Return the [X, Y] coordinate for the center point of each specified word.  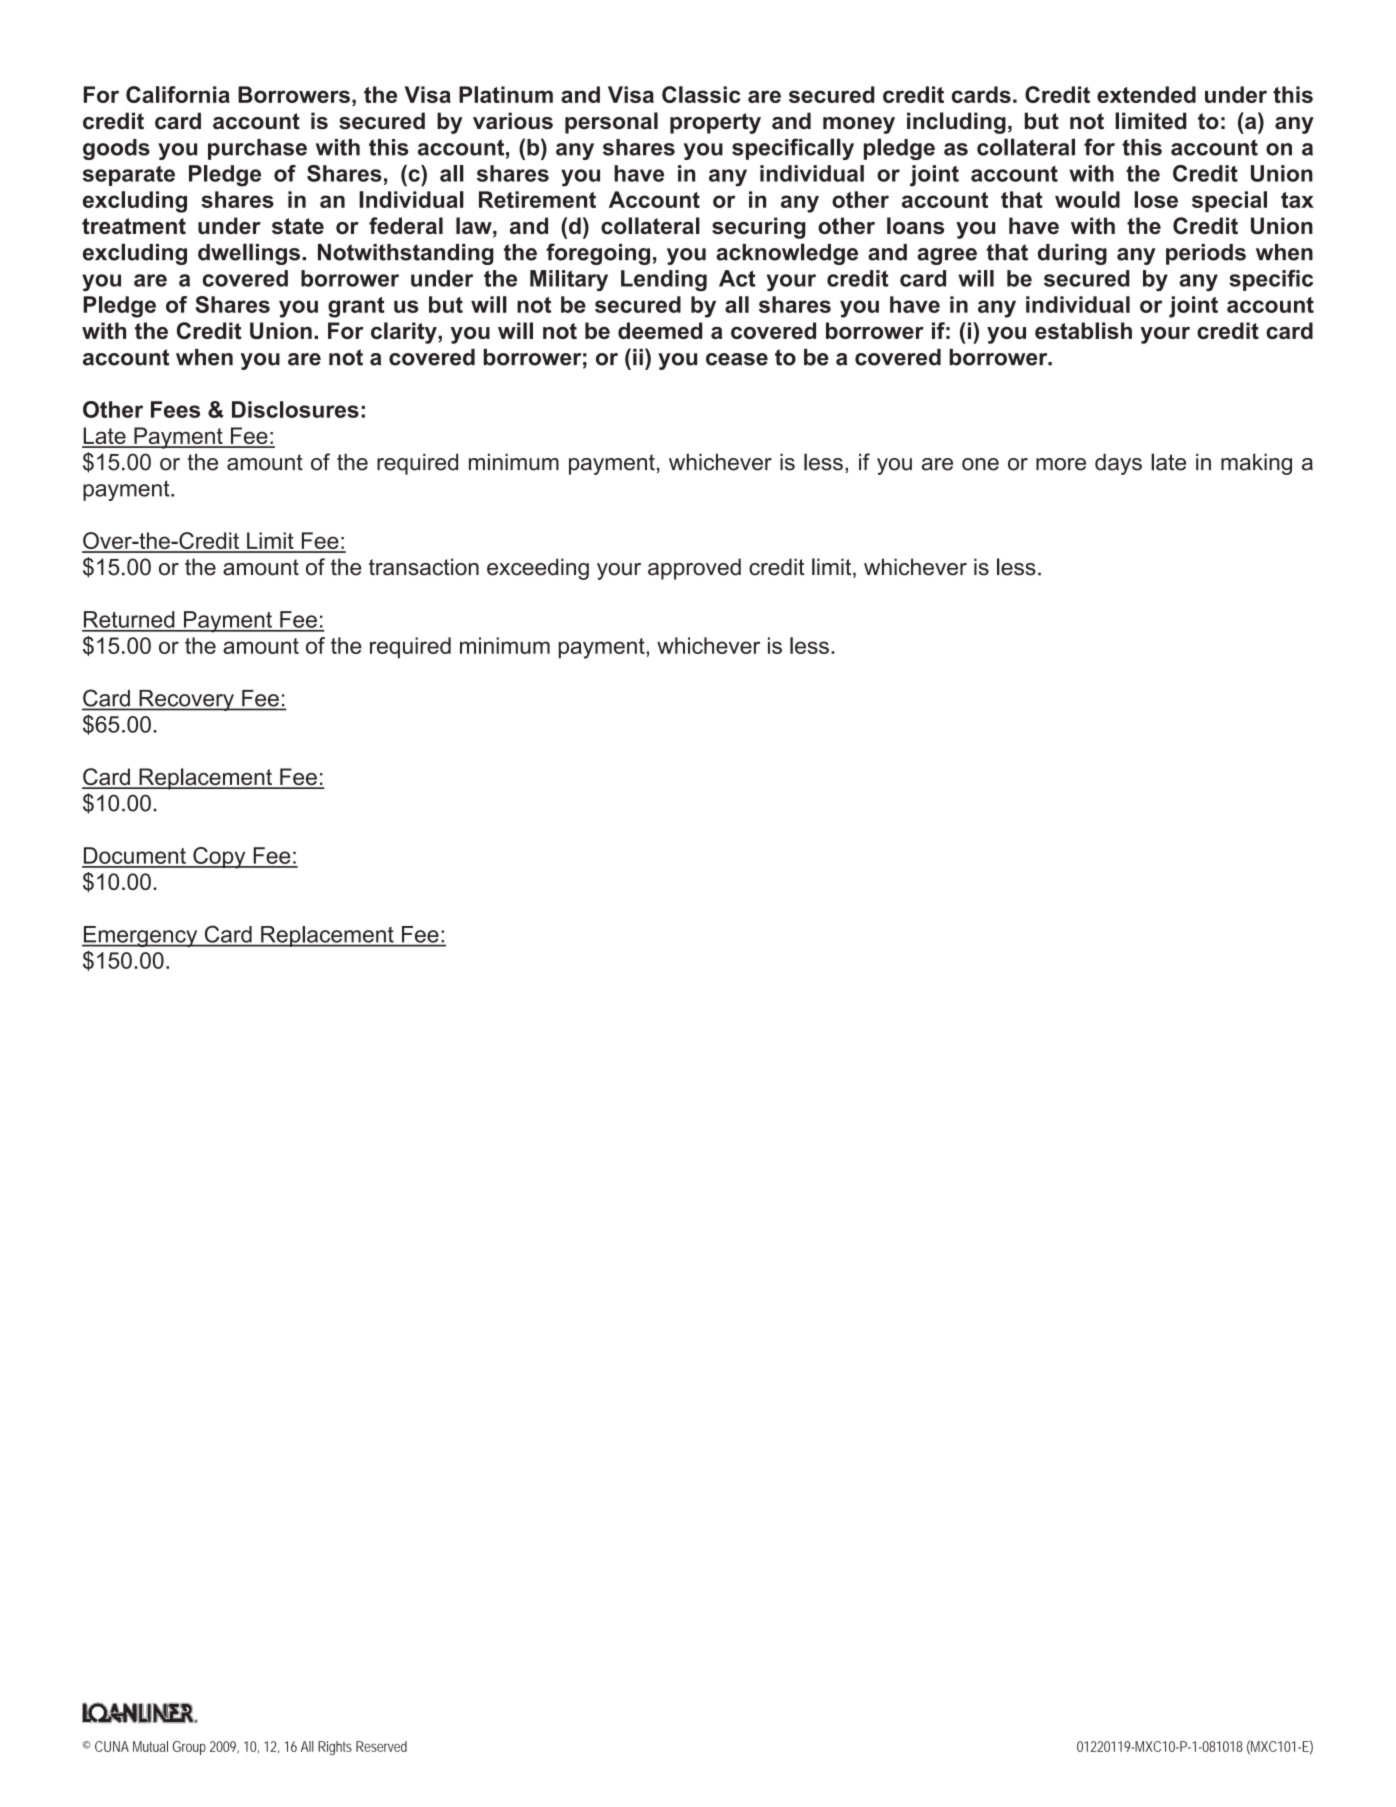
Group [189, 1748]
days [1118, 464]
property [715, 123]
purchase [257, 149]
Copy [219, 858]
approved [694, 569]
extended [1146, 94]
